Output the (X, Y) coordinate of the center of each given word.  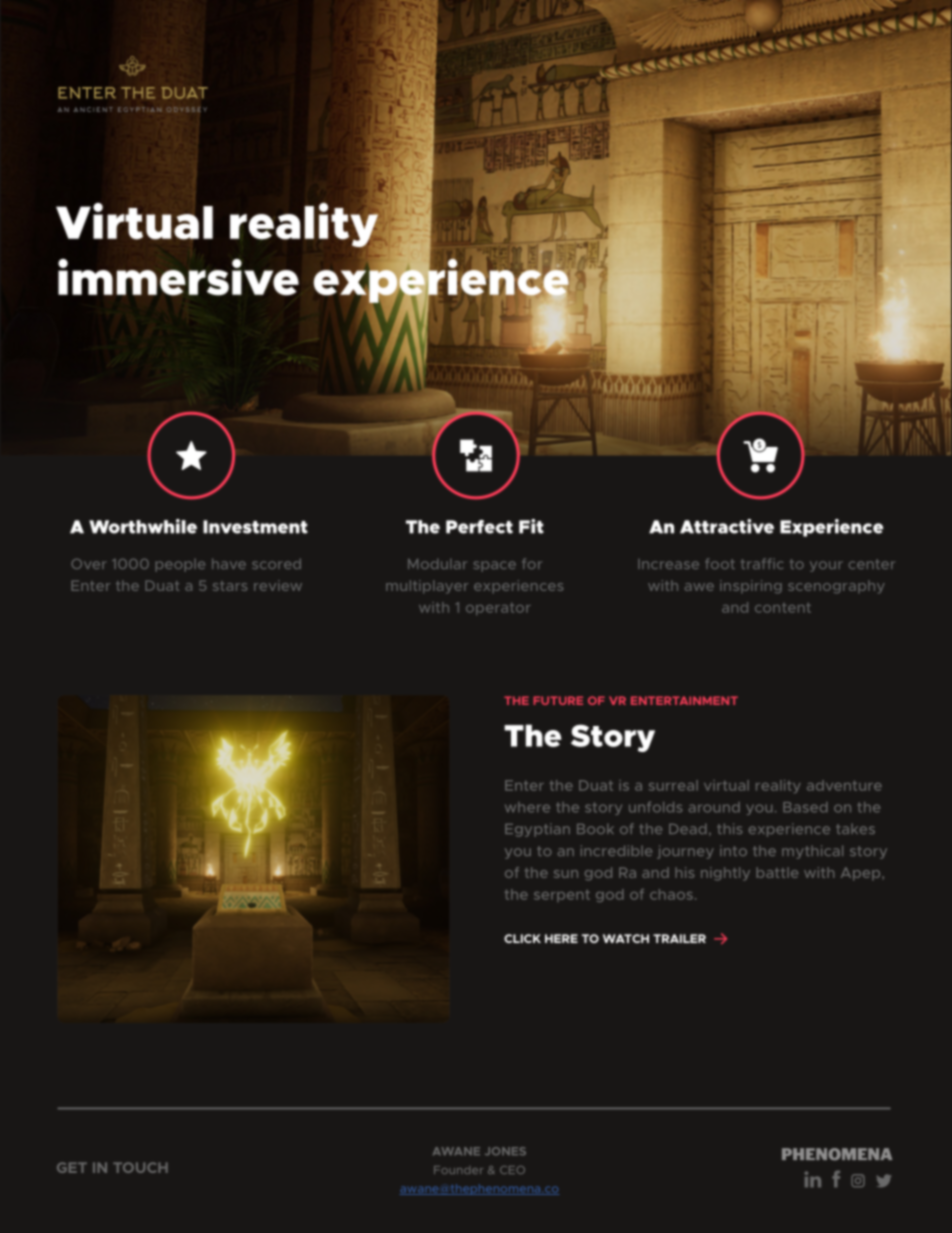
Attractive (727, 526)
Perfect (479, 527)
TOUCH (140, 1167)
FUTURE (558, 700)
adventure (844, 785)
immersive (178, 277)
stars (230, 586)
